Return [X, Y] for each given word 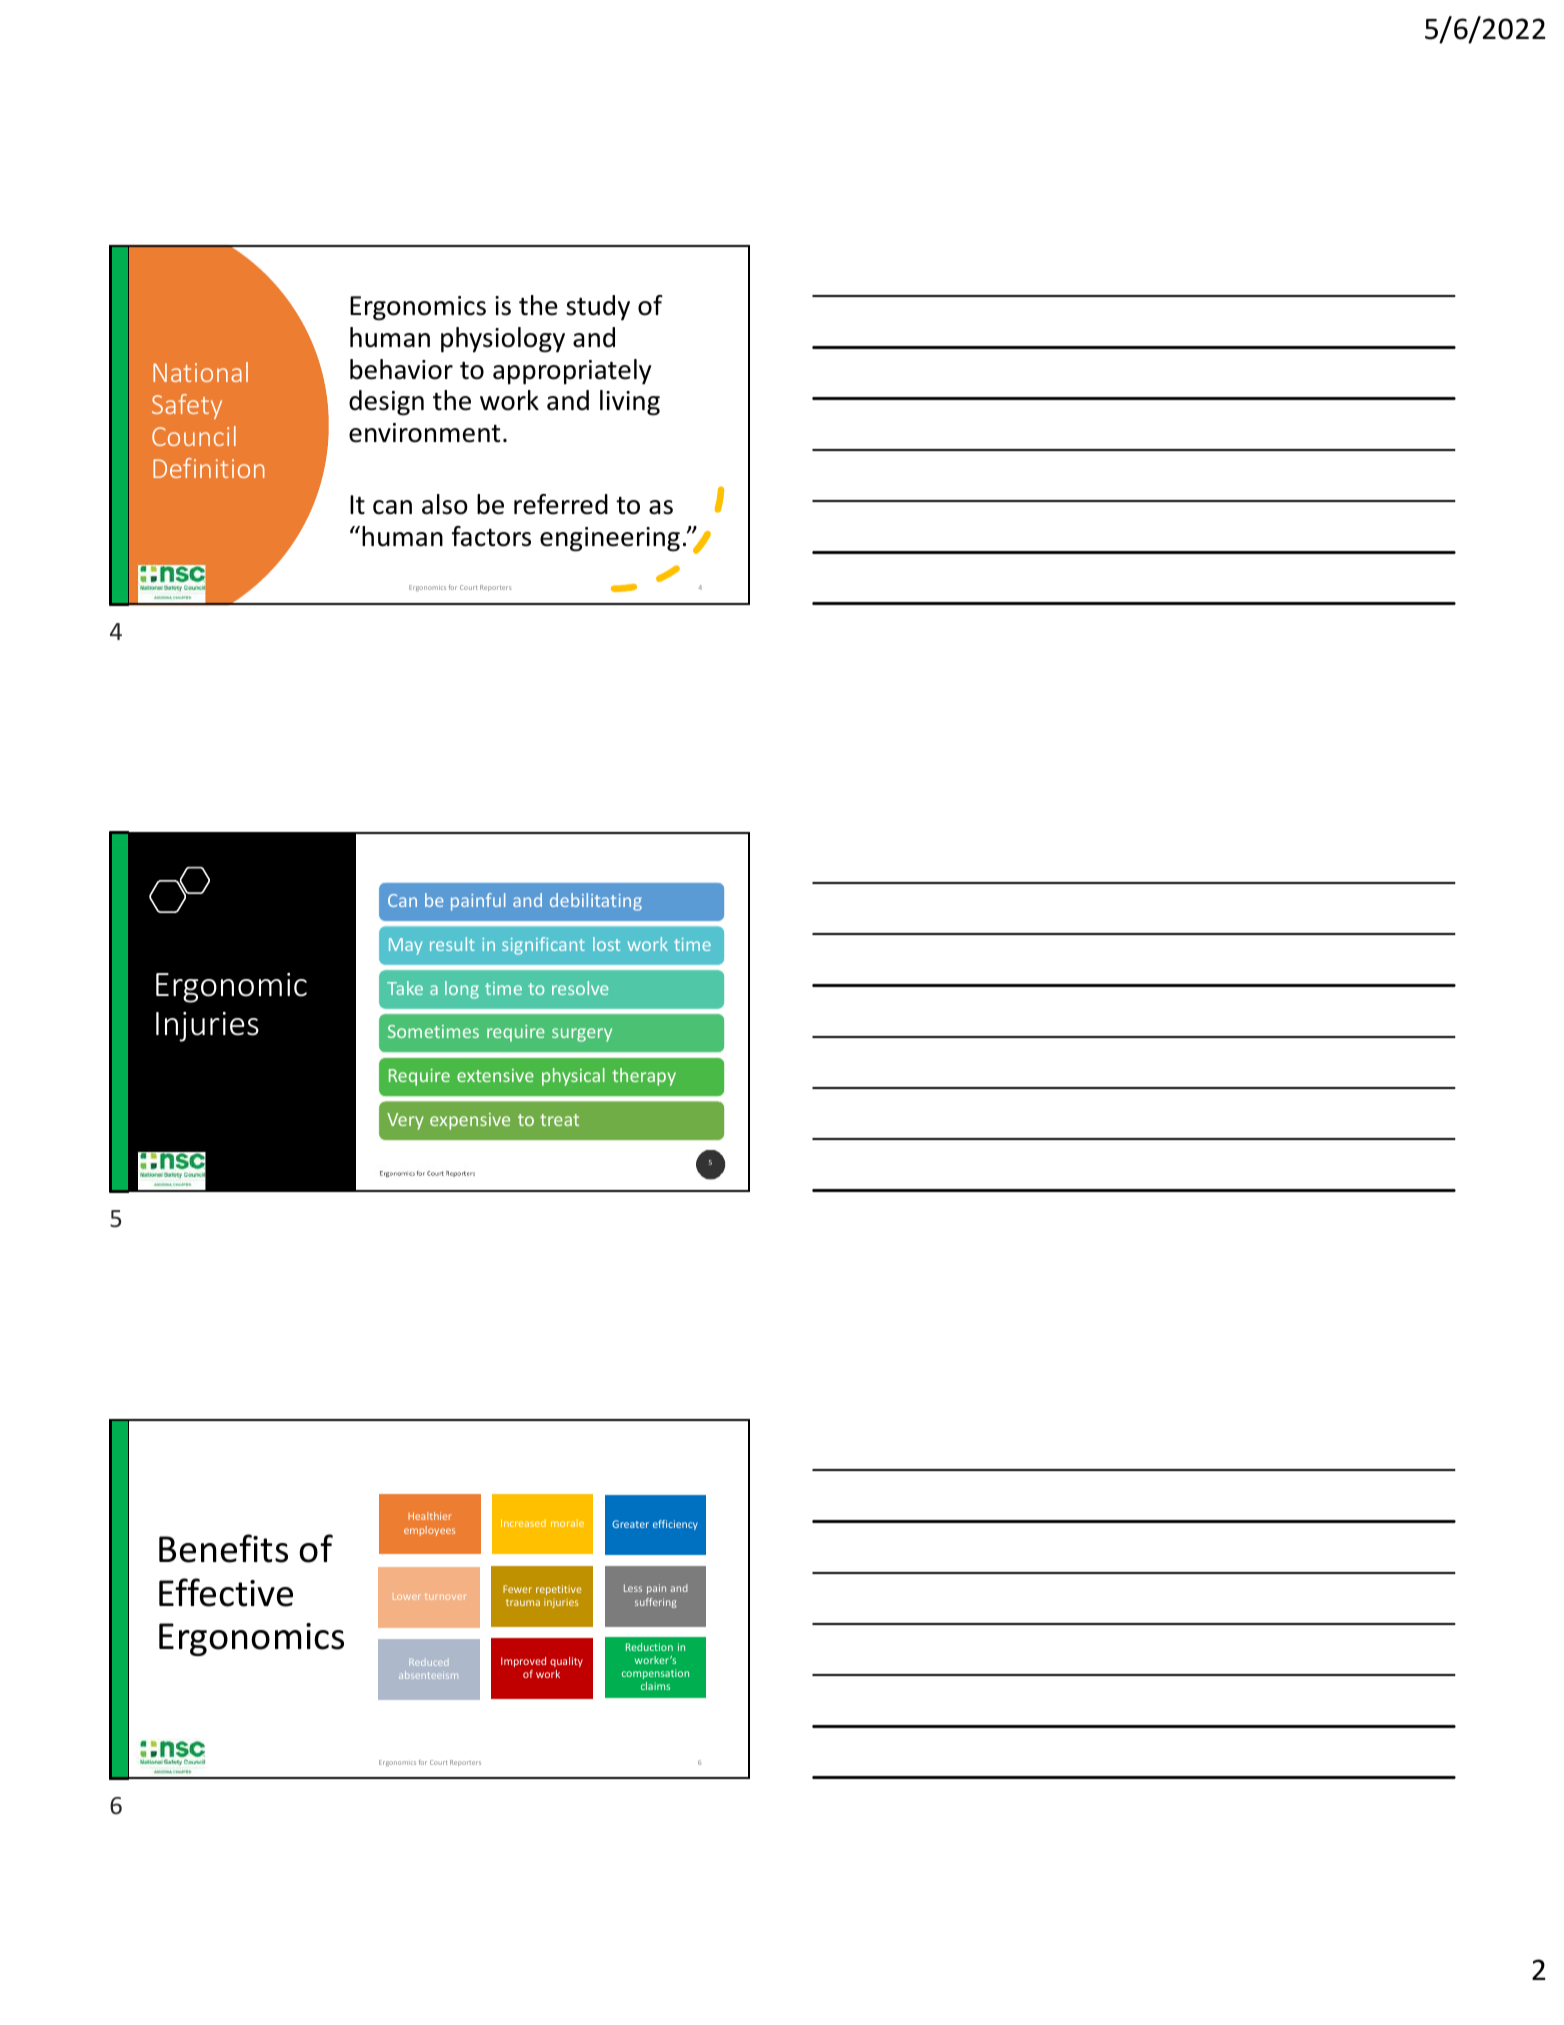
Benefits [223, 1548]
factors [491, 536]
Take [405, 988]
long [462, 990]
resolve [580, 988]
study [598, 308]
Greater [630, 1524]
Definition [209, 468]
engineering [610, 539]
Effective [226, 1592]
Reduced [428, 1662]
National [200, 372]
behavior [401, 369]
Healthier [430, 1516]
